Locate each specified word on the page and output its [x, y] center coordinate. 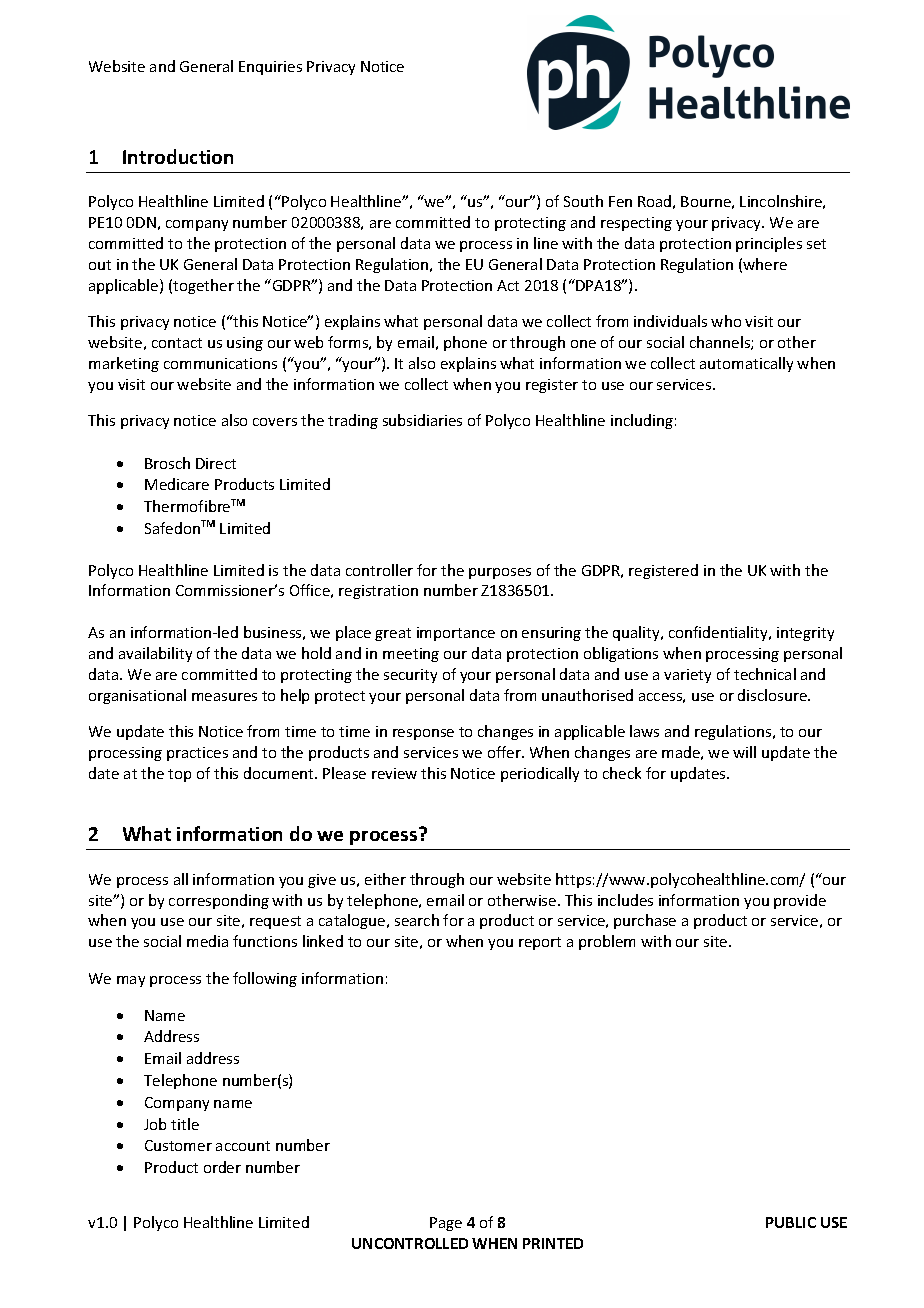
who [726, 321]
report [540, 943]
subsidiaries [422, 420]
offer [505, 752]
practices [197, 754]
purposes [500, 573]
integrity [805, 634]
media [207, 941]
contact [177, 343]
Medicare [177, 484]
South [583, 201]
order [222, 1167]
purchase [645, 921]
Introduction [178, 156]
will [744, 752]
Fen [620, 201]
